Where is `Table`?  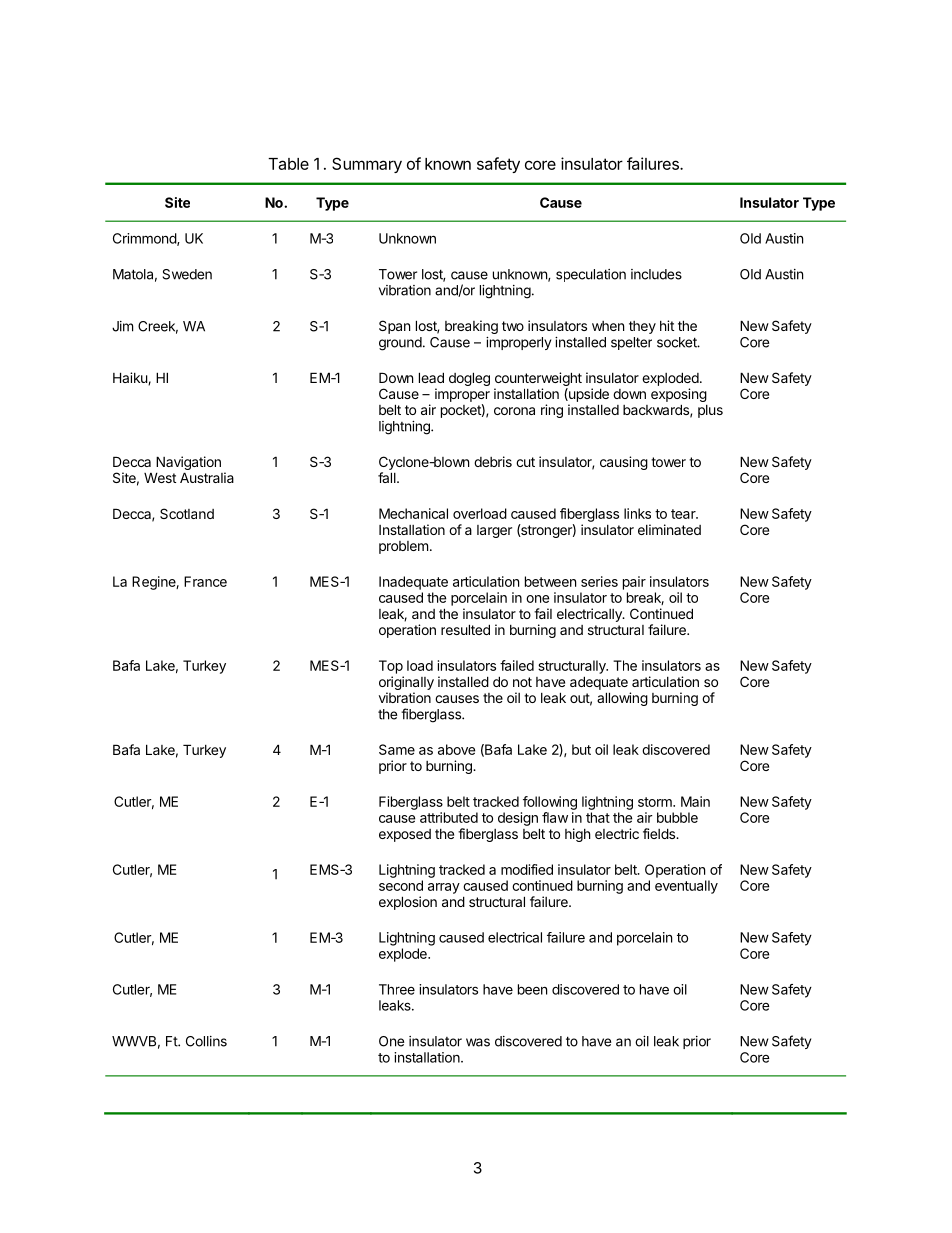
Table is located at coordinates (288, 164).
